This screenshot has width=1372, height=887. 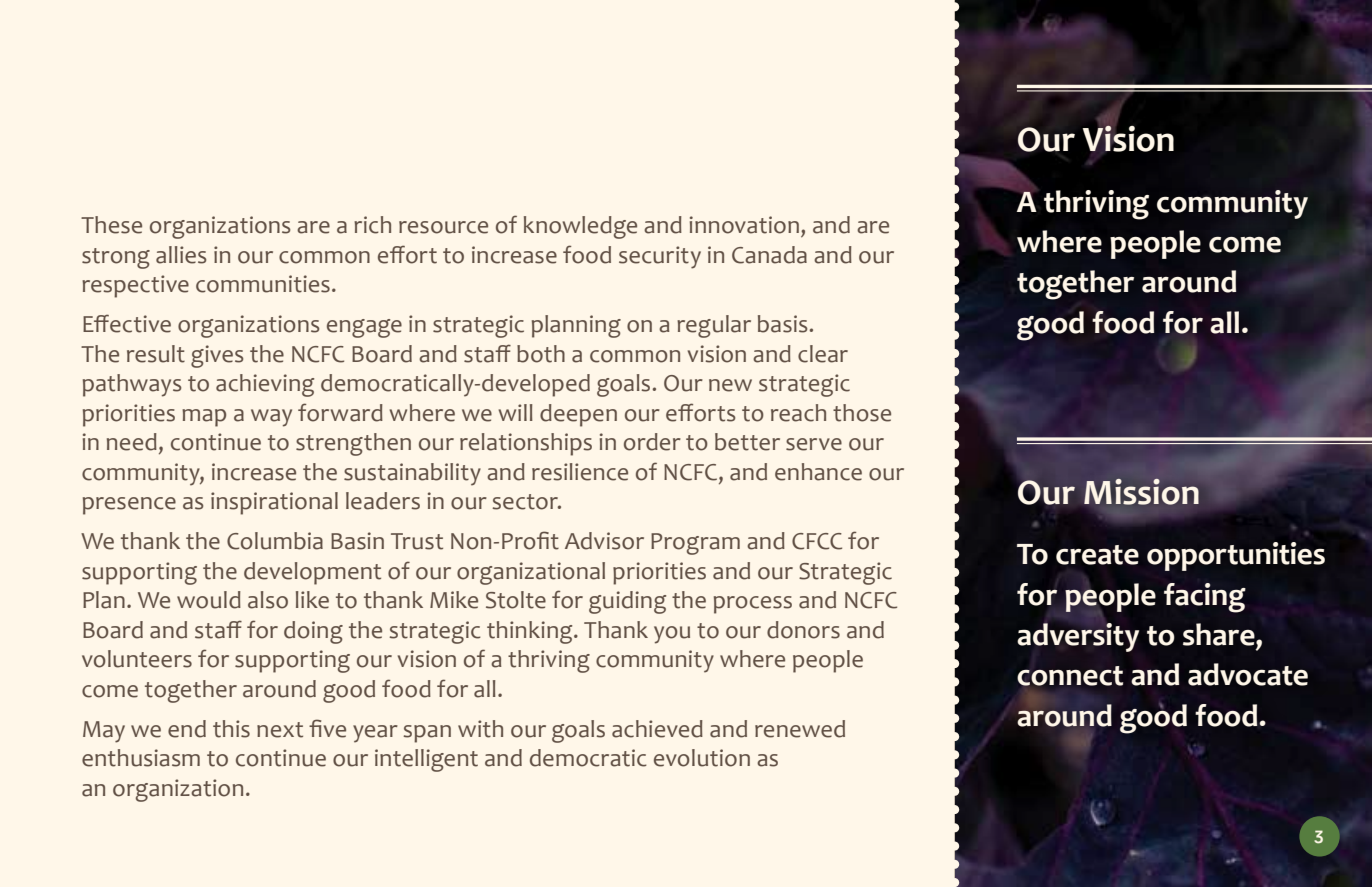 What do you see at coordinates (627, 602) in the screenshot?
I see `guiding` at bounding box center [627, 602].
